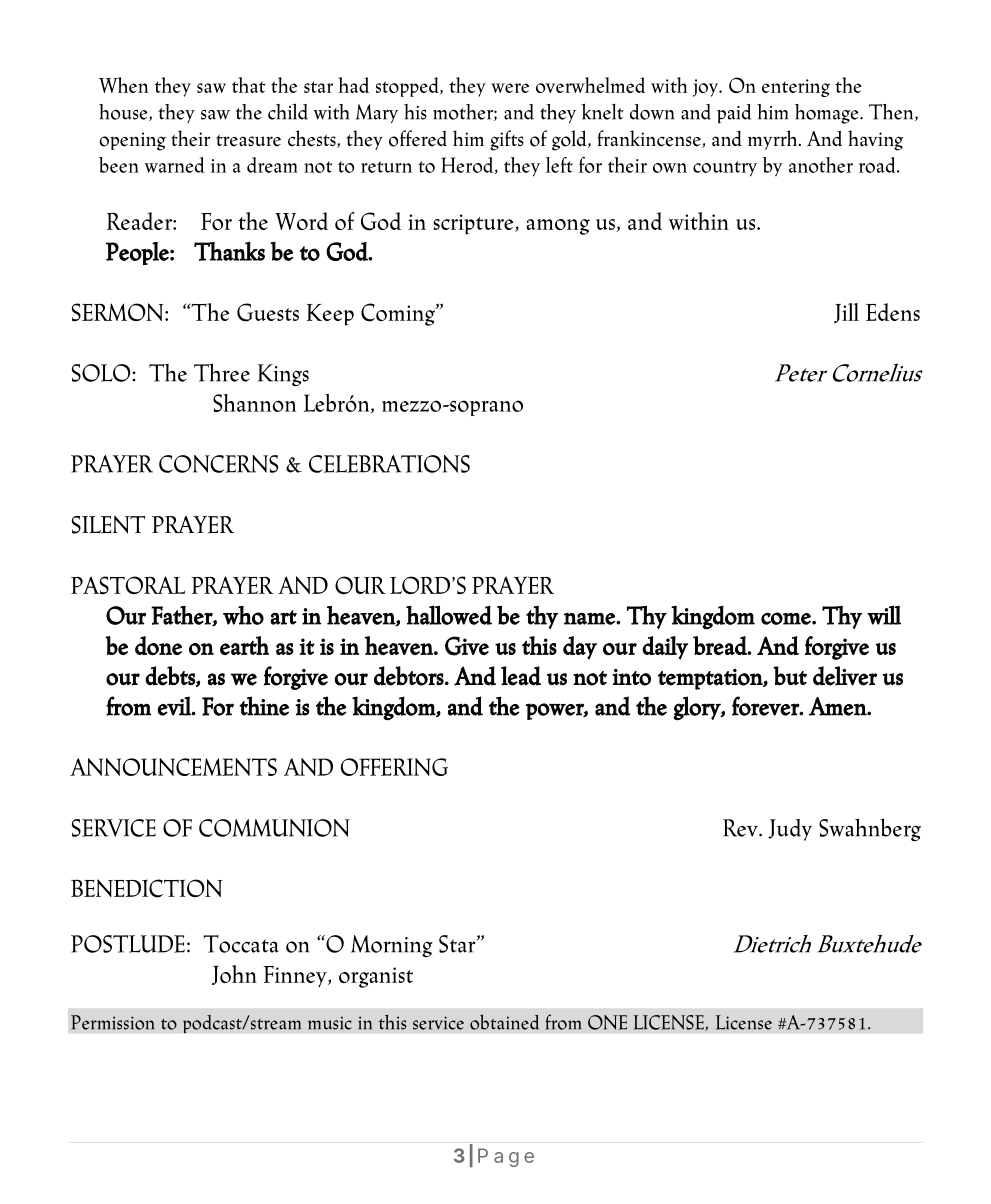  I want to click on John, so click(234, 975).
